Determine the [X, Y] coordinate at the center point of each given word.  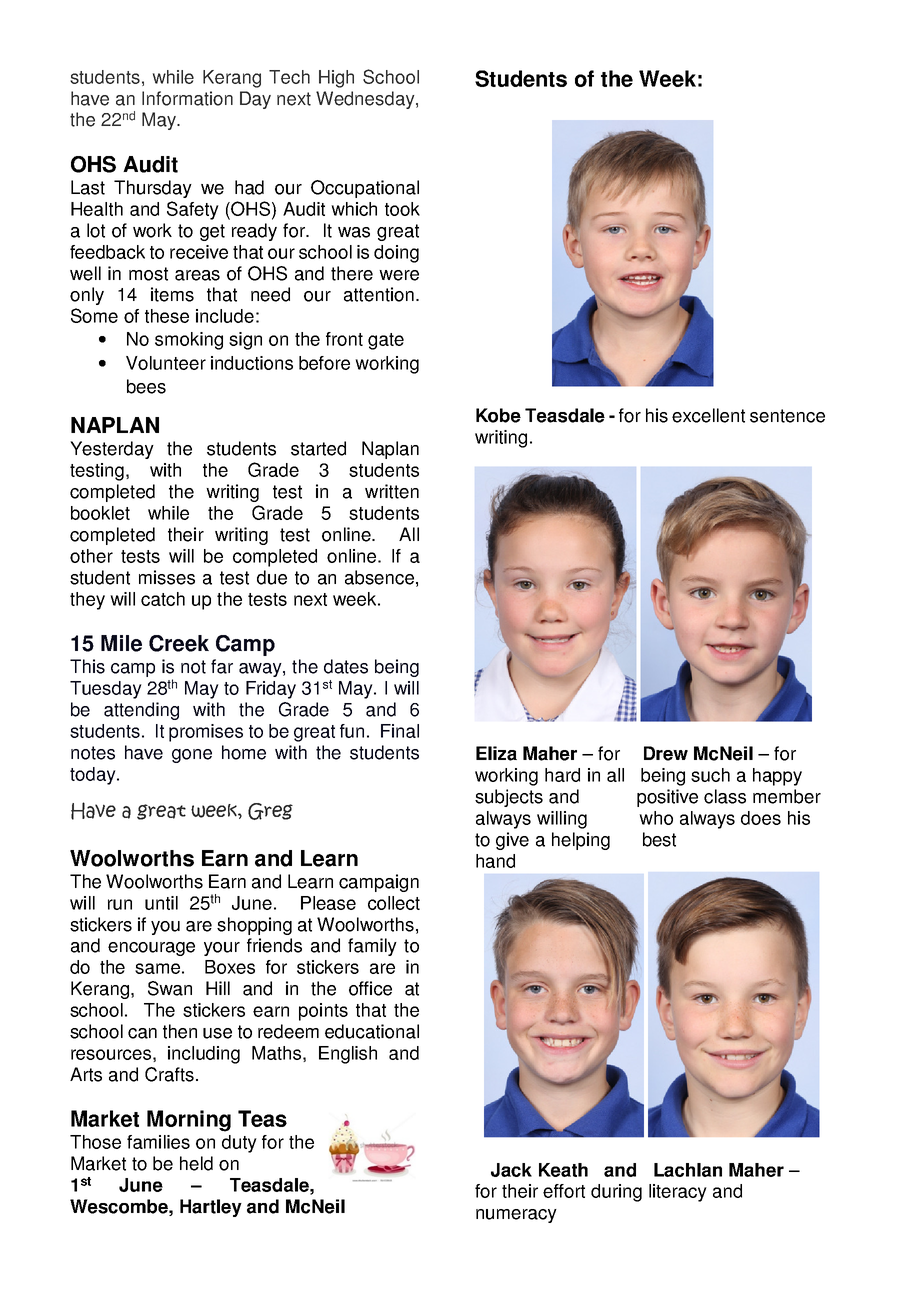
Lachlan [688, 1170]
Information [187, 98]
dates [346, 666]
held [196, 1163]
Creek [179, 643]
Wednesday [366, 100]
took [402, 209]
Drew [666, 753]
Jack [511, 1170]
